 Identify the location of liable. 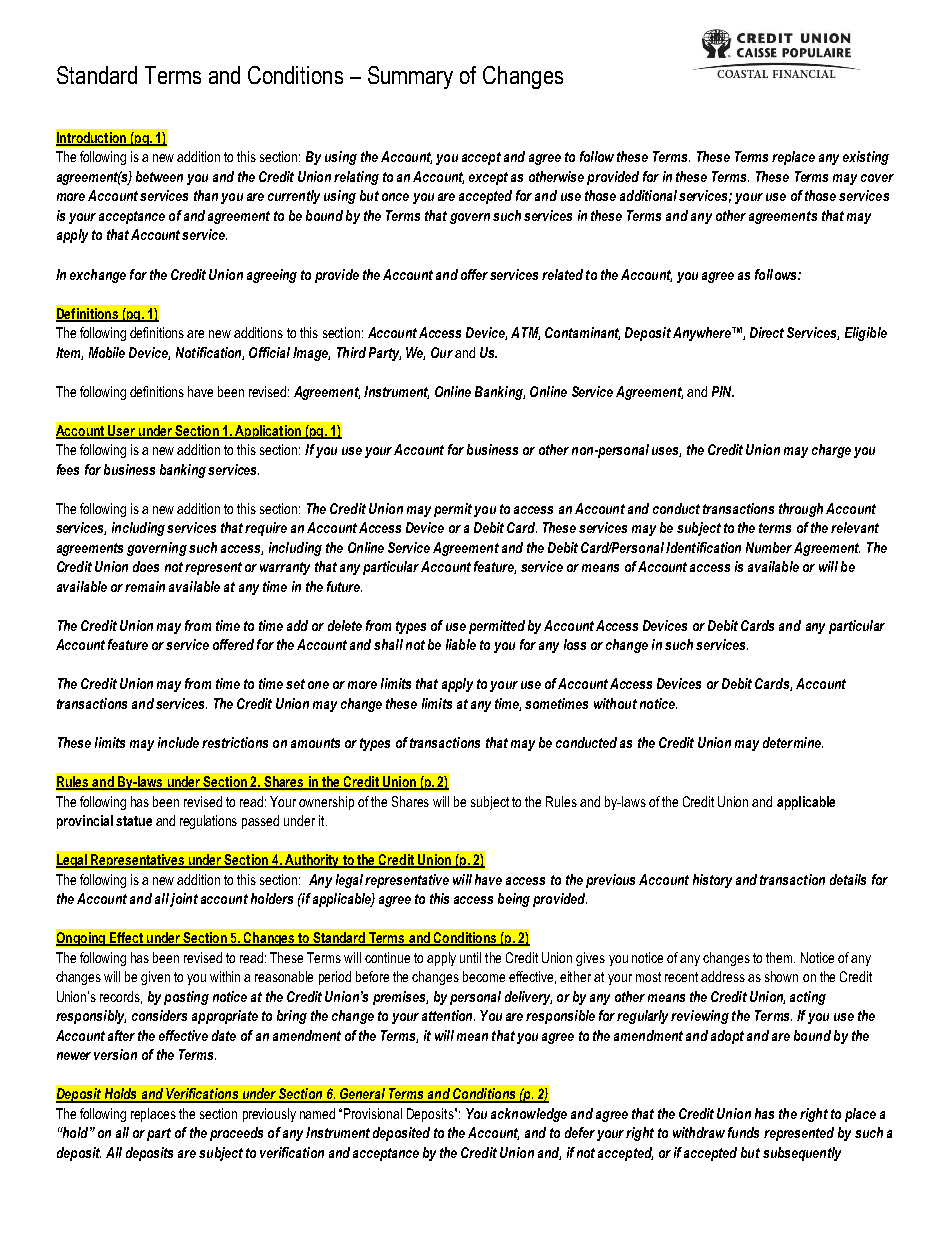
(461, 644).
